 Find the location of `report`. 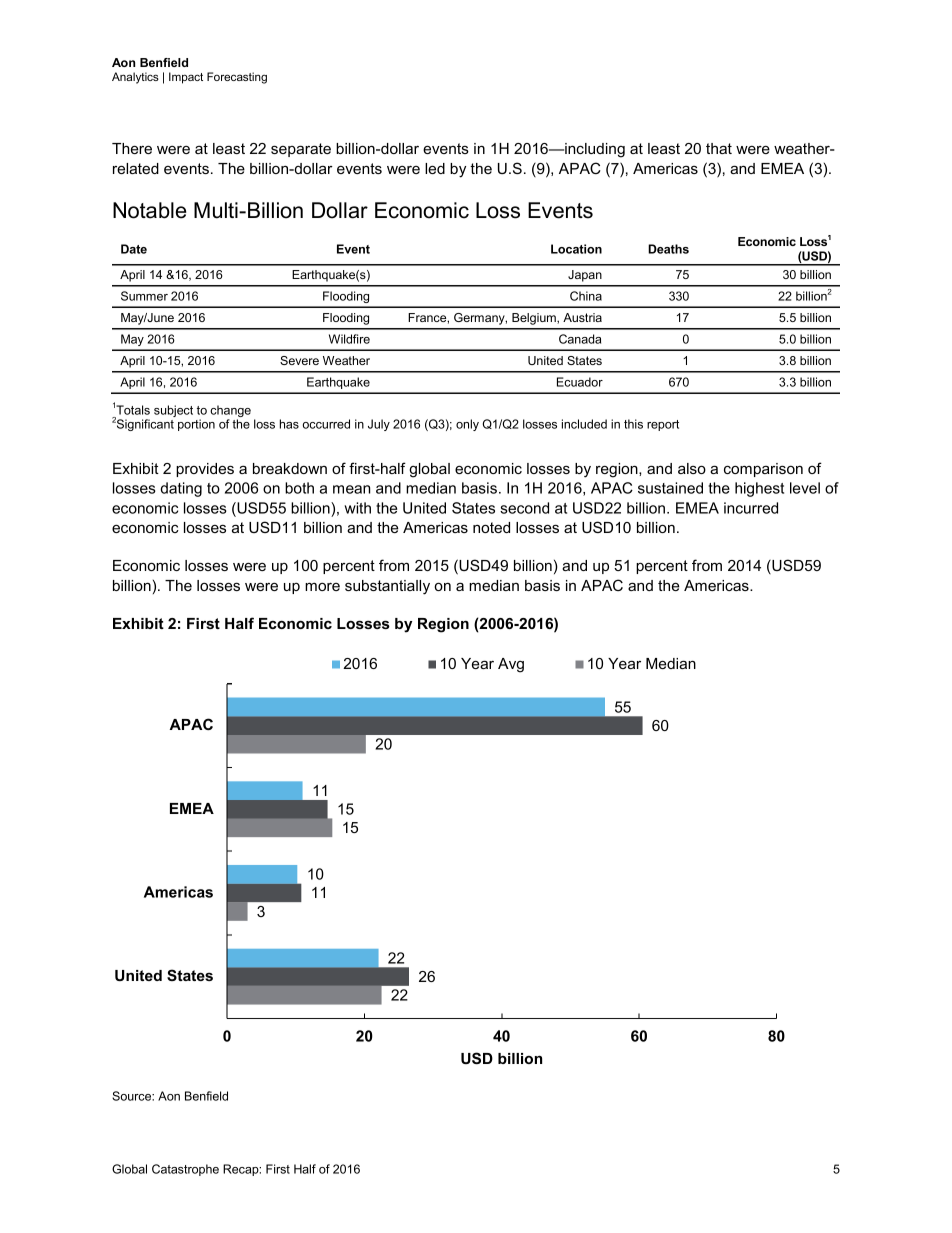

report is located at coordinates (663, 425).
